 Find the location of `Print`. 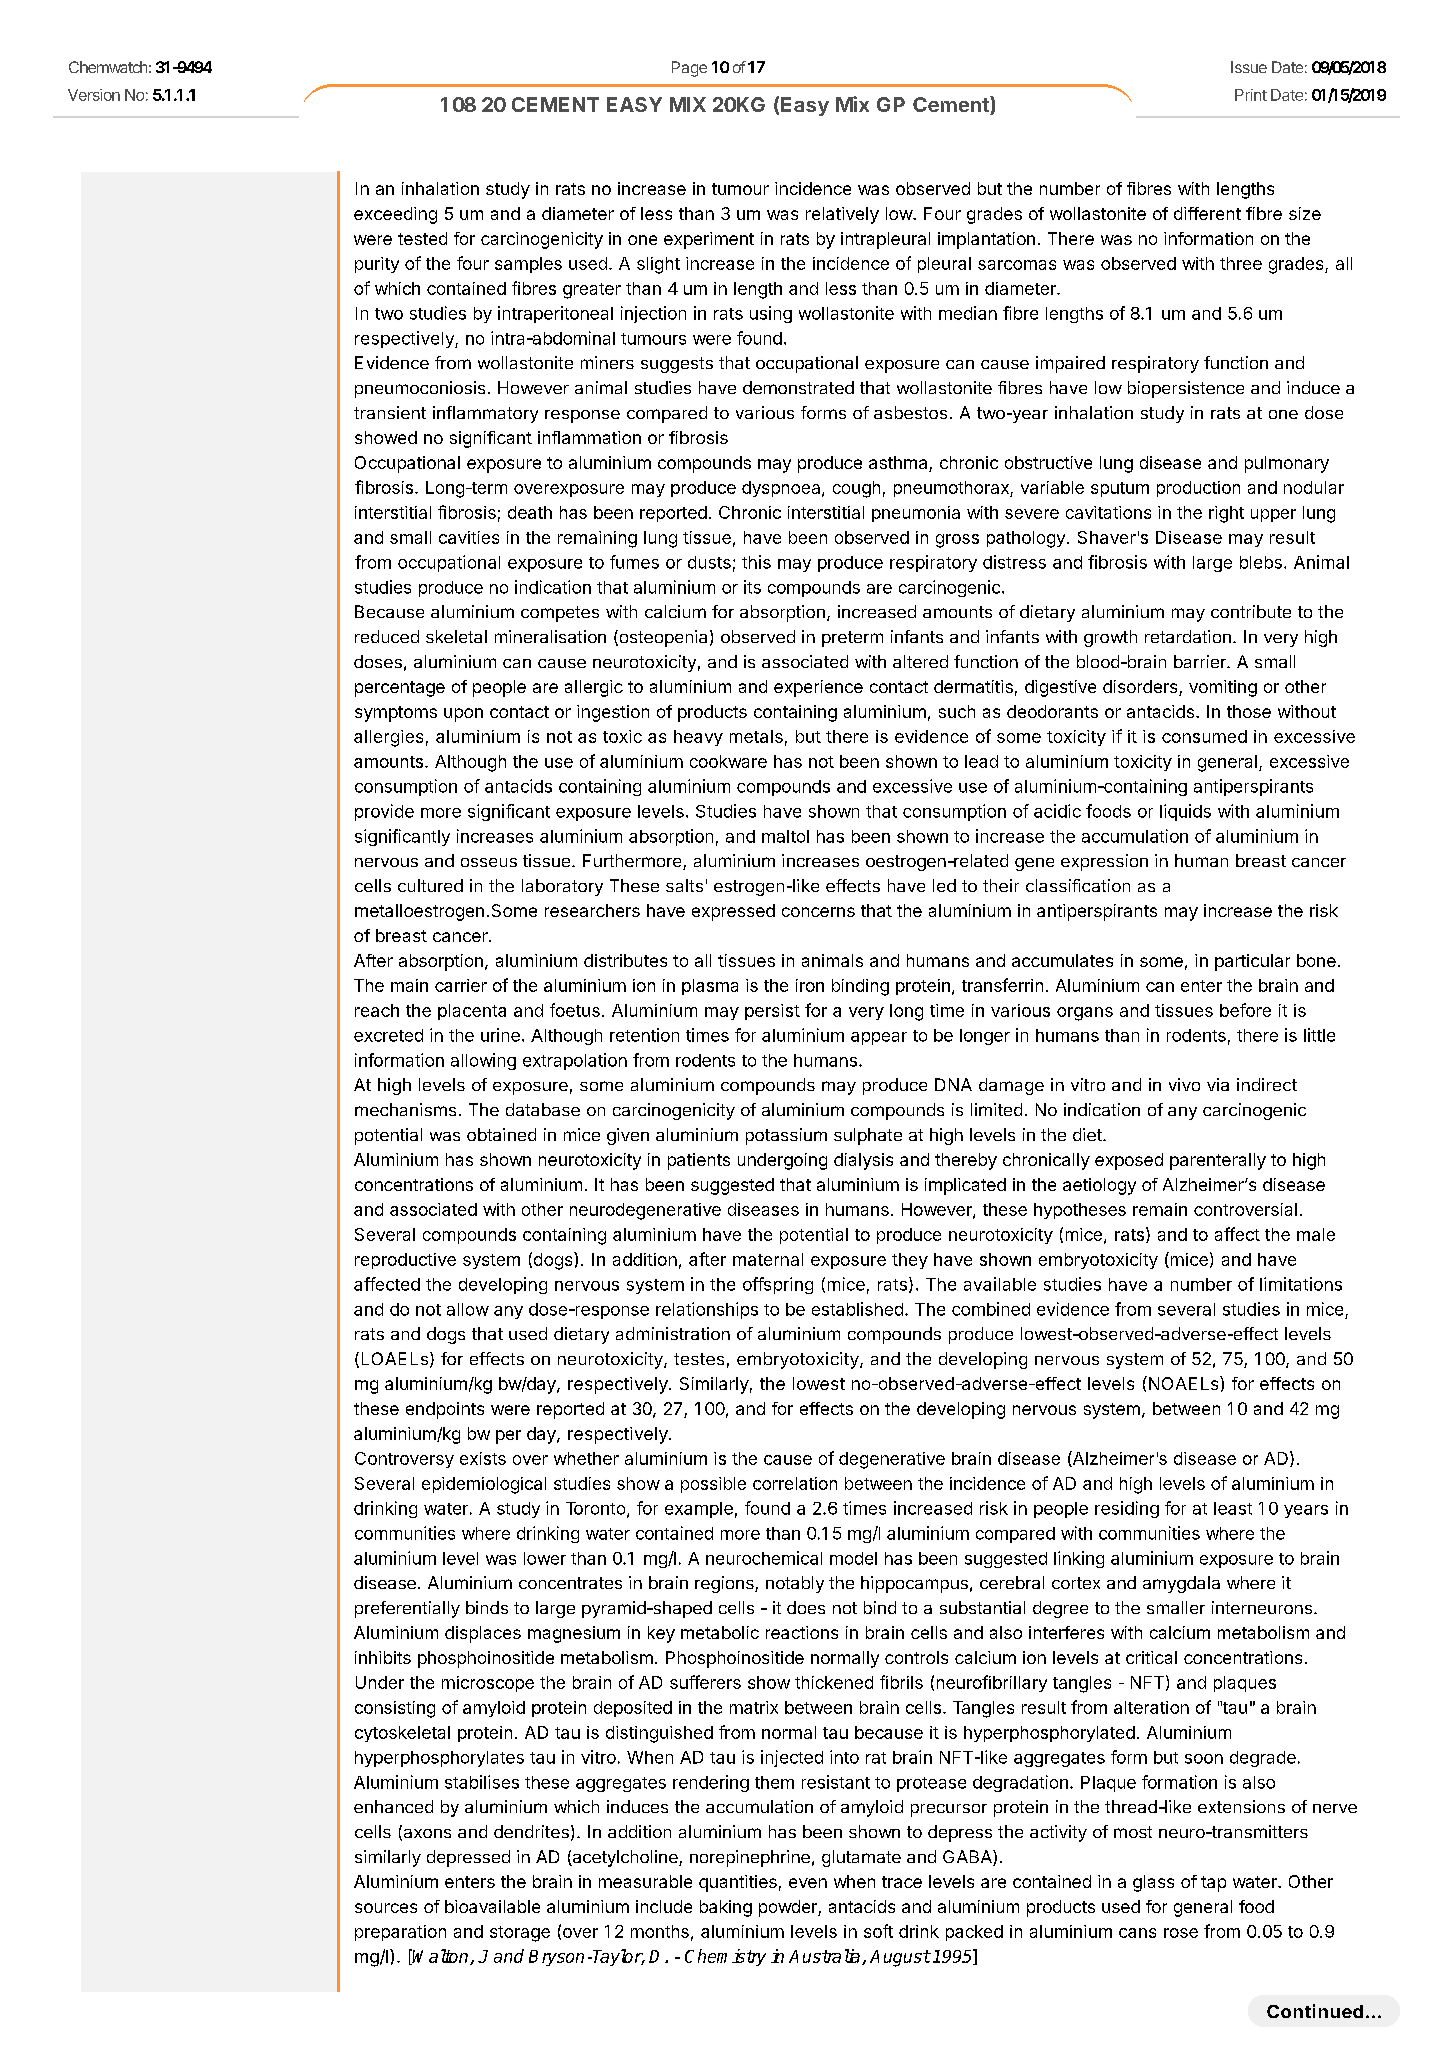

Print is located at coordinates (1251, 95).
